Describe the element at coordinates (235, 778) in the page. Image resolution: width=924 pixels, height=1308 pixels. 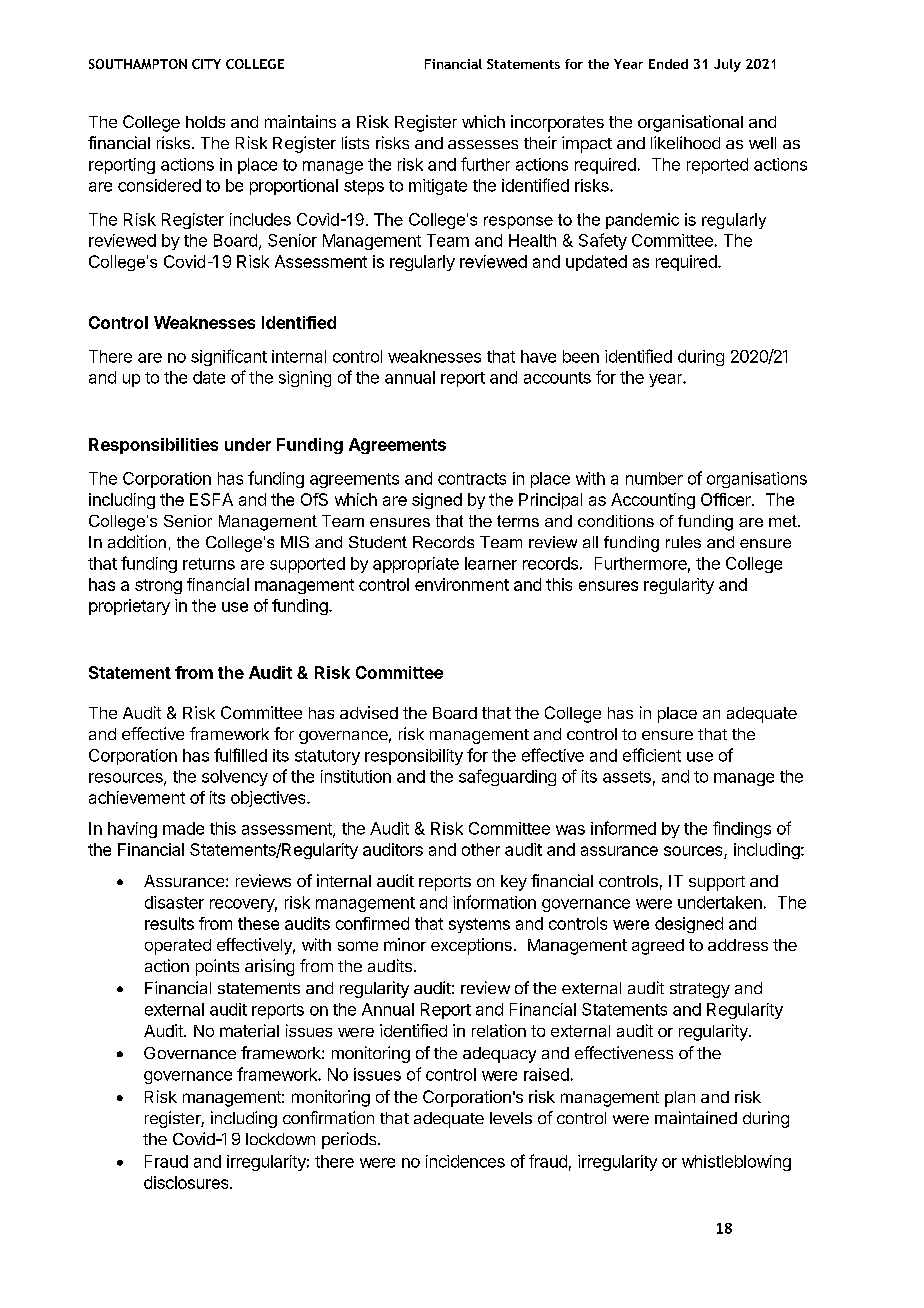
I see `solvency` at that location.
